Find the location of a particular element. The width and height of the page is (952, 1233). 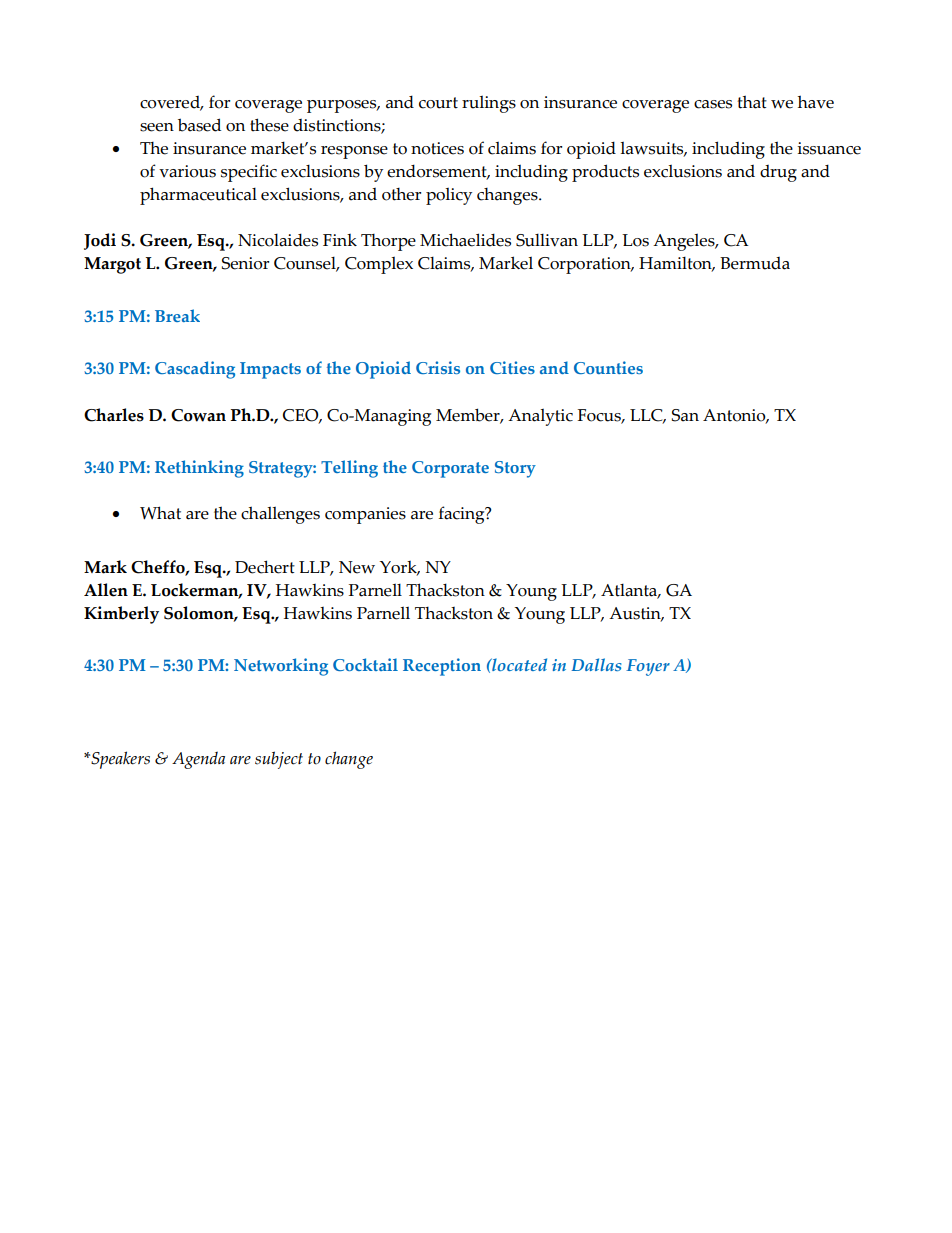

Reception is located at coordinates (442, 667).
